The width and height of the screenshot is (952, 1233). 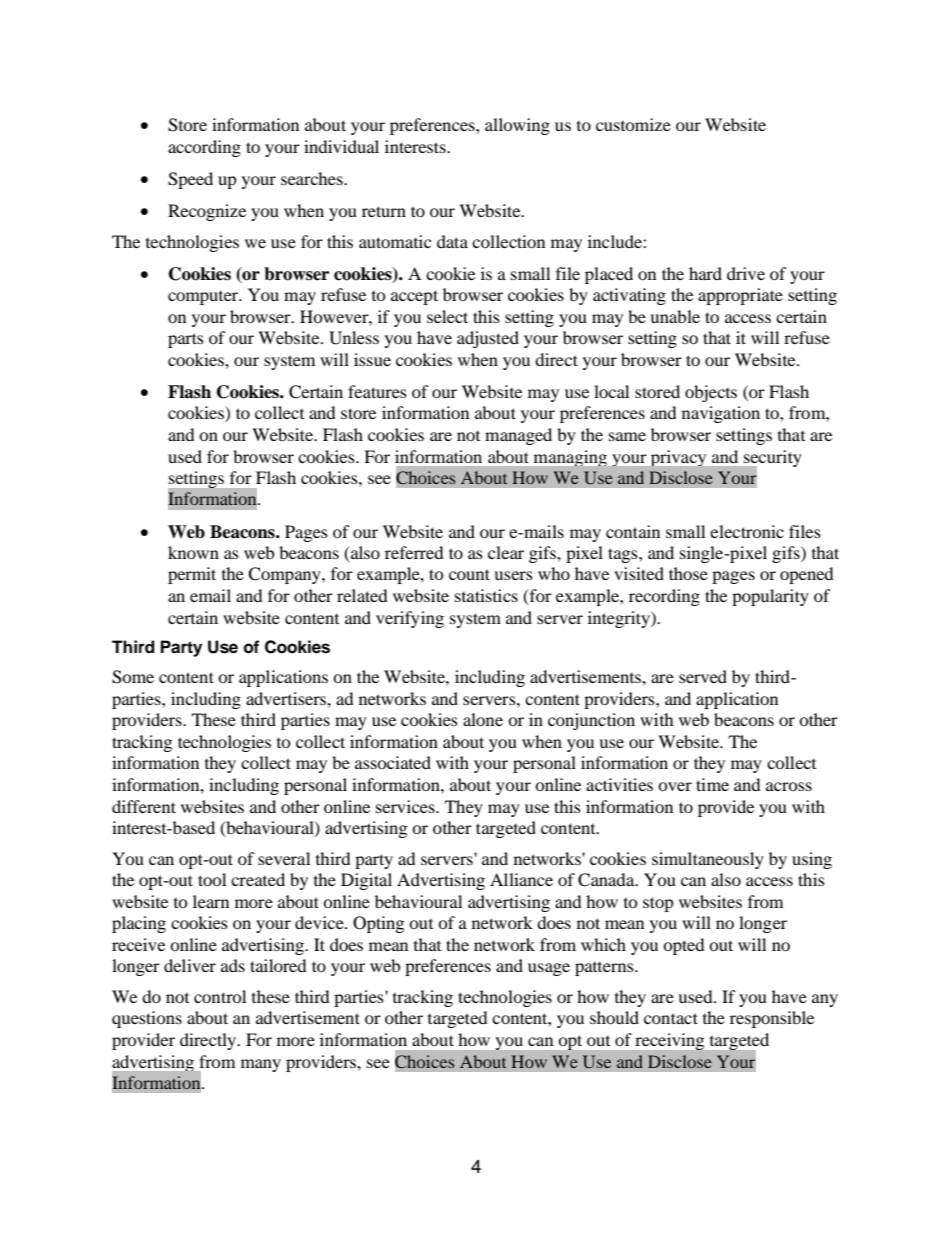 What do you see at coordinates (549, 969) in the screenshot?
I see `usage` at bounding box center [549, 969].
